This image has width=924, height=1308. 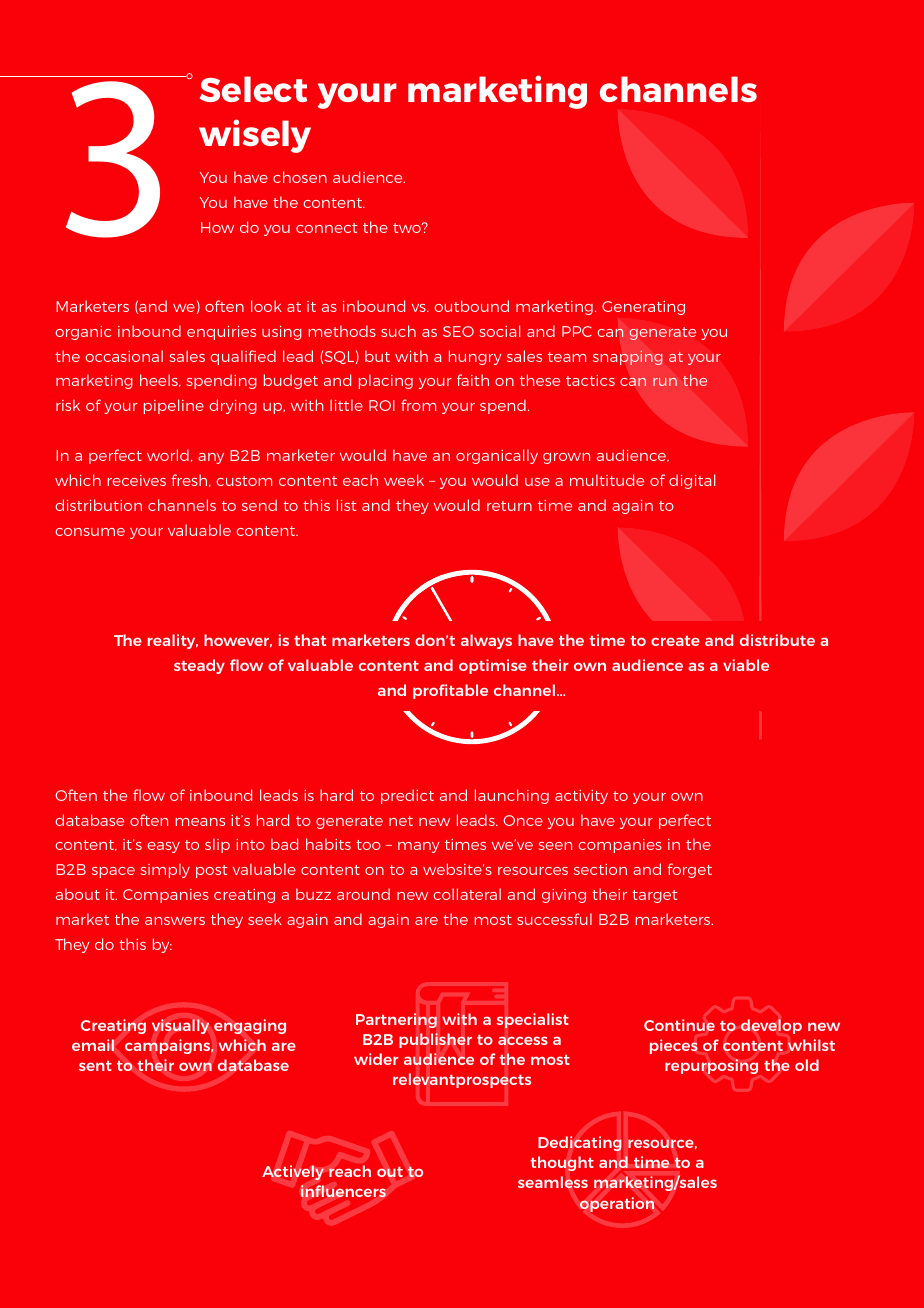 What do you see at coordinates (137, 480) in the image?
I see `receives` at bounding box center [137, 480].
